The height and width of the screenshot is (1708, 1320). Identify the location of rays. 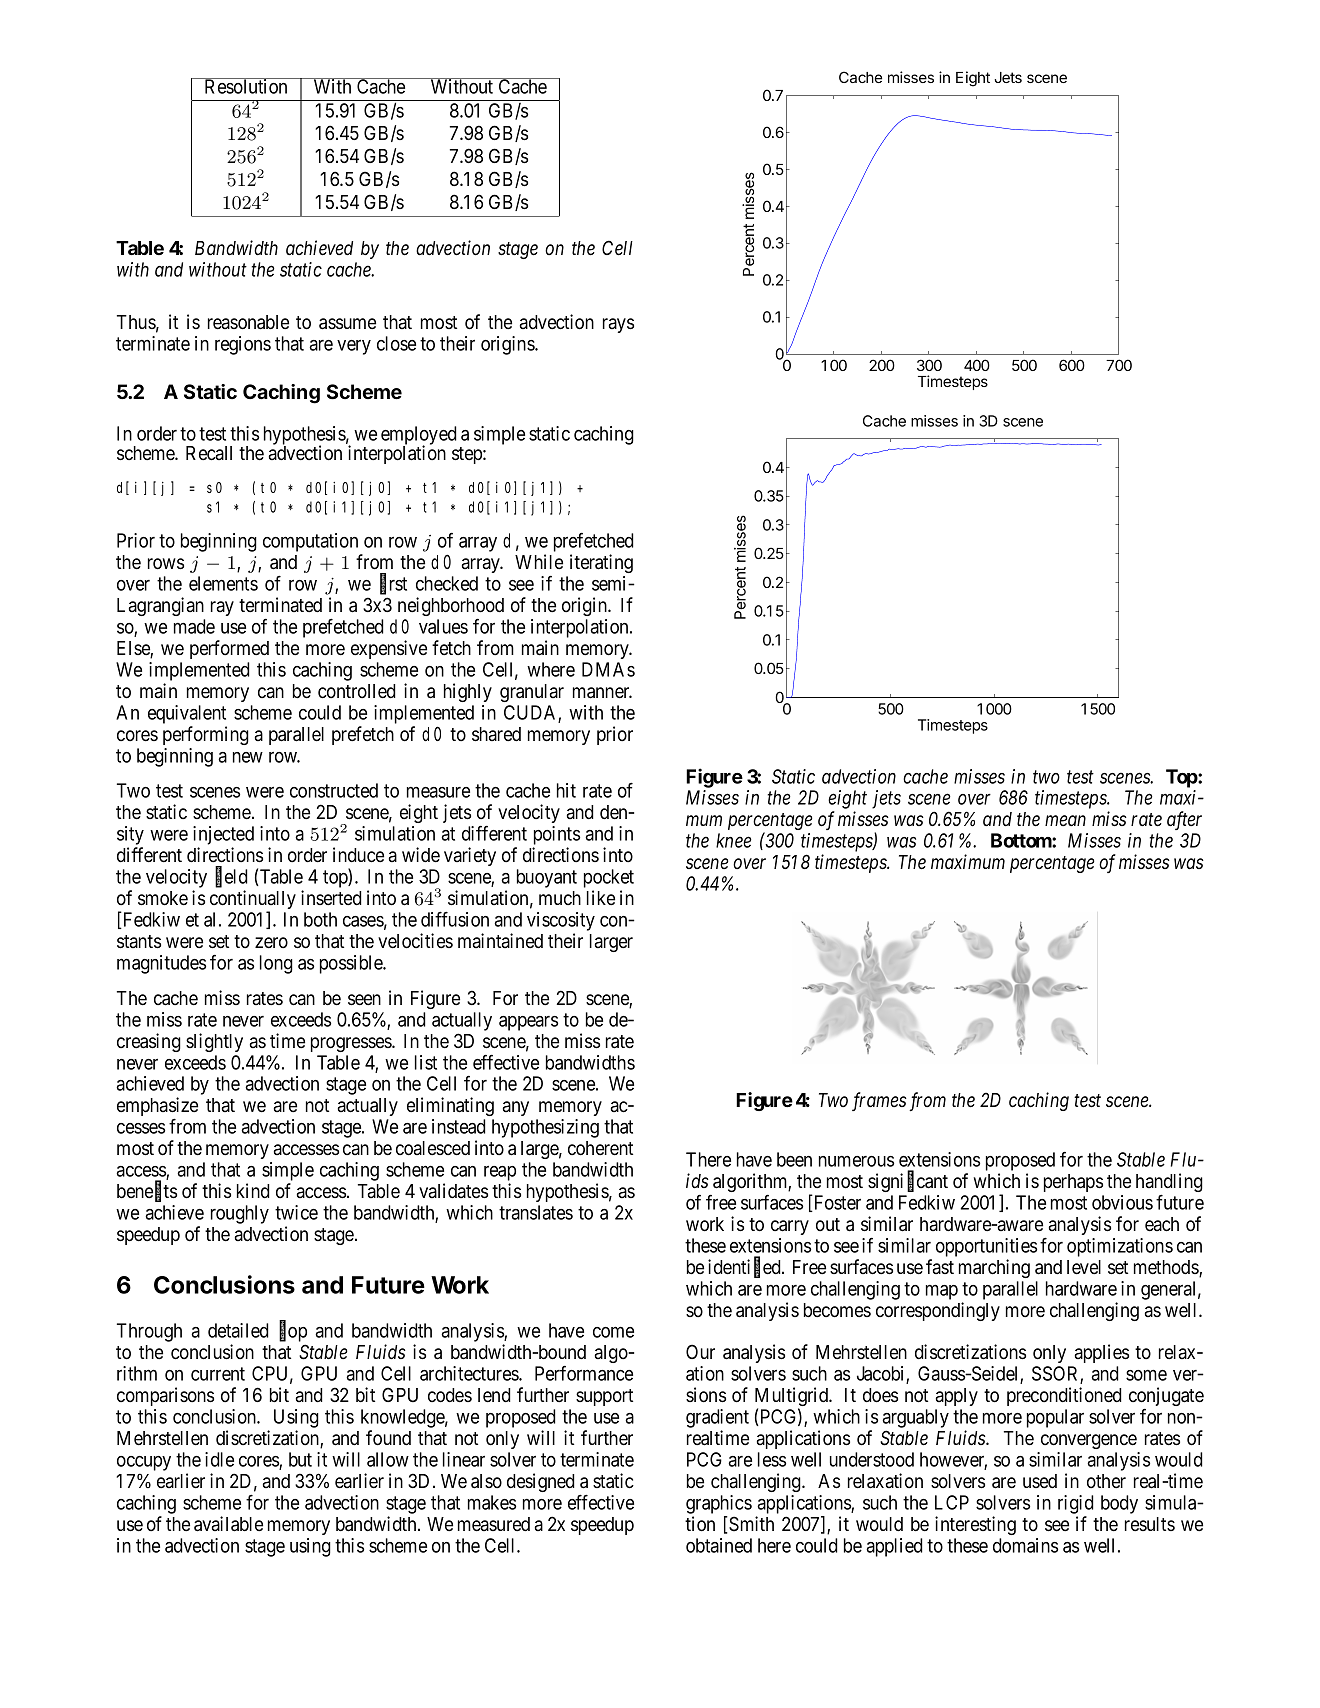
(618, 325).
